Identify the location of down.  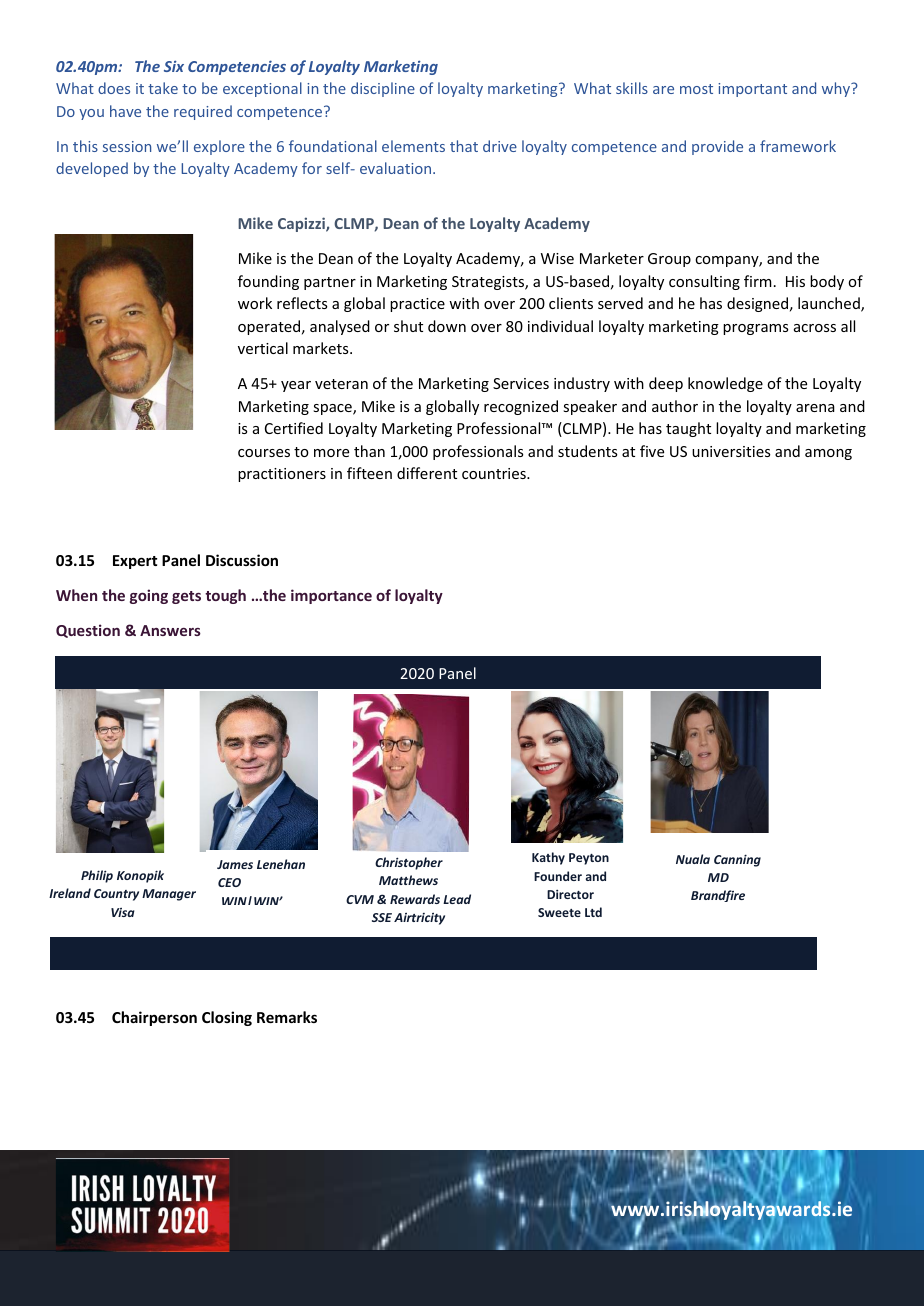
(447, 326).
